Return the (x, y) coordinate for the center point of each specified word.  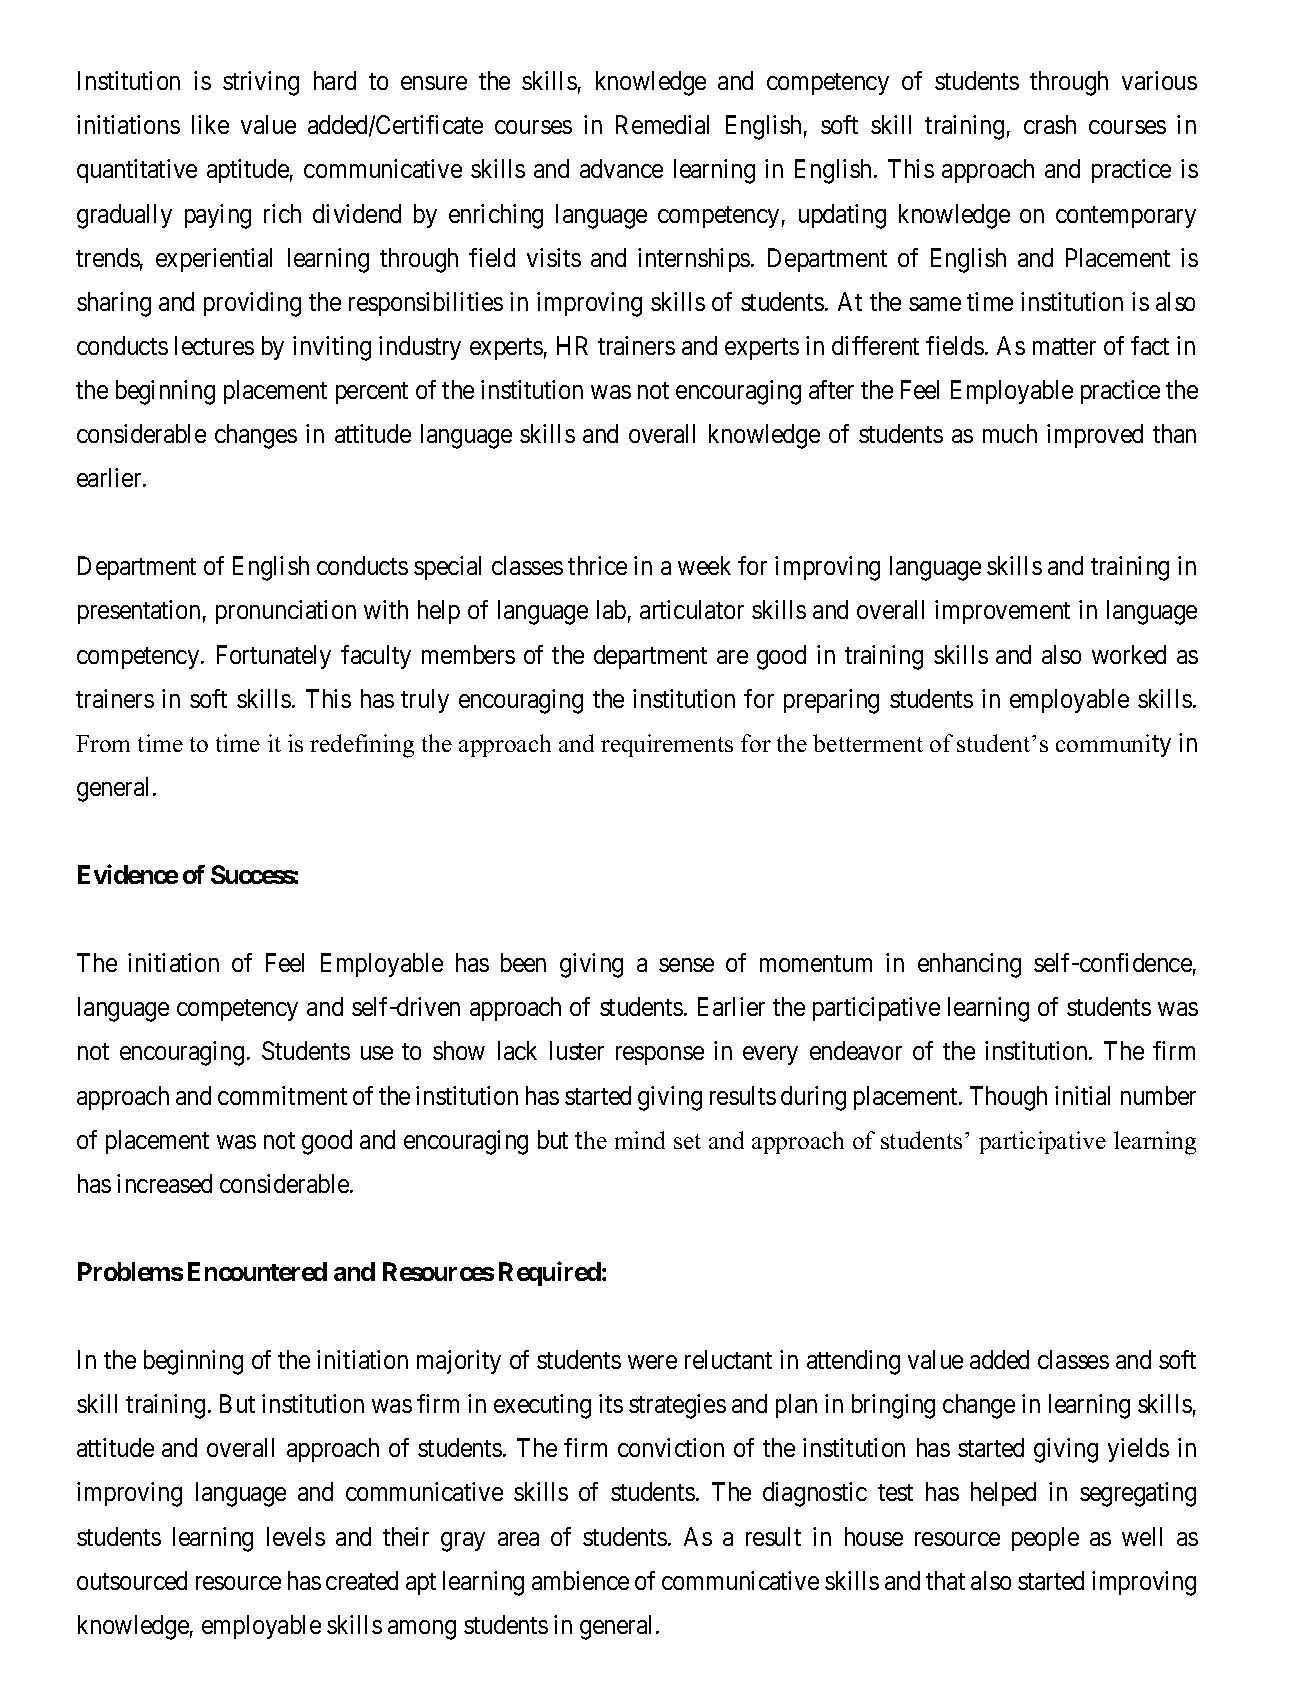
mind (640, 1140)
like (210, 124)
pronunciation (286, 612)
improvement (1002, 612)
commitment (282, 1095)
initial (1082, 1095)
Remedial (662, 124)
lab (611, 609)
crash (1050, 124)
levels (296, 1536)
